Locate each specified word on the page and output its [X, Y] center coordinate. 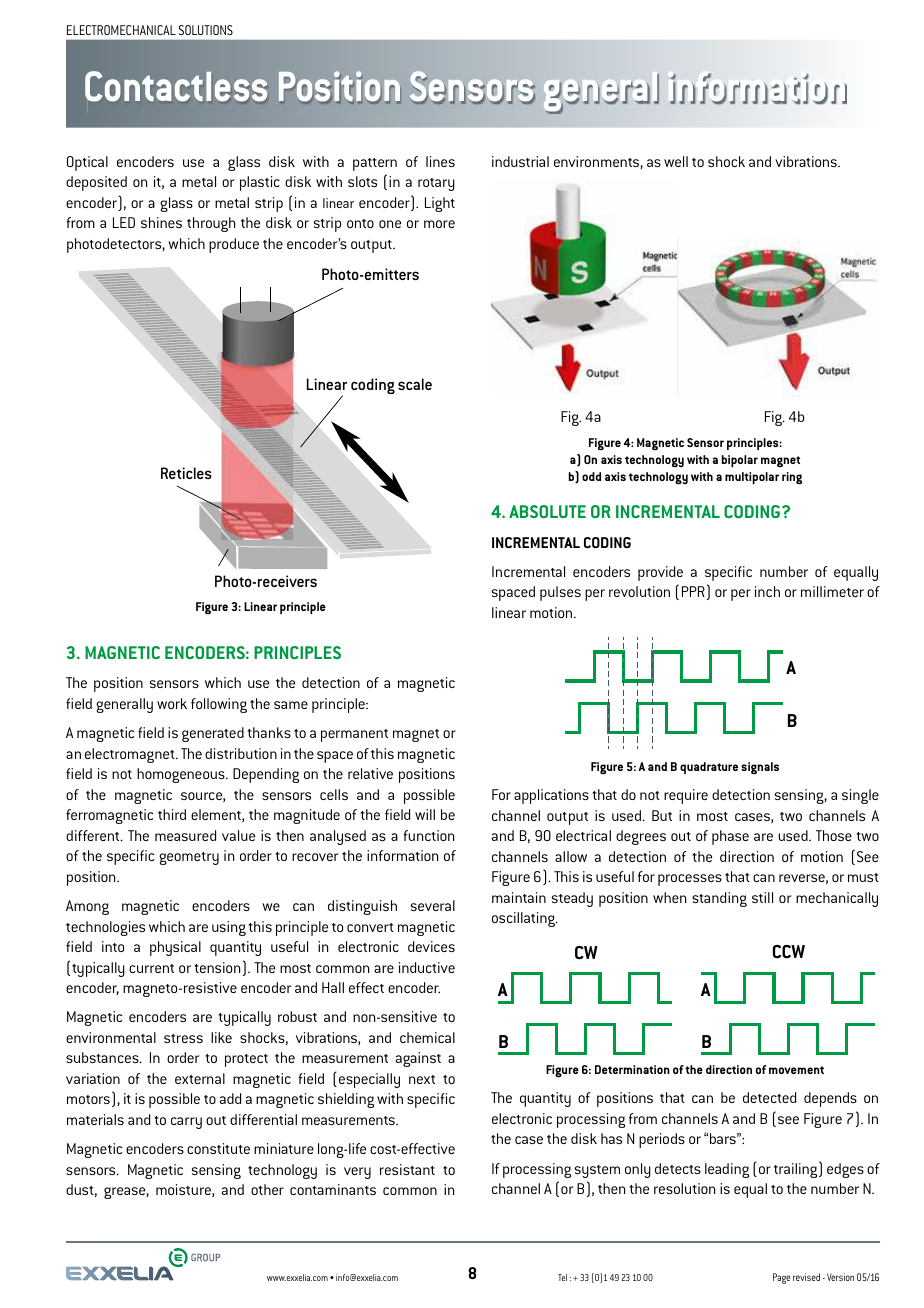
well [676, 161]
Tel [562, 1277]
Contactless [176, 86]
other [267, 1189]
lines [440, 161]
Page [781, 1278]
